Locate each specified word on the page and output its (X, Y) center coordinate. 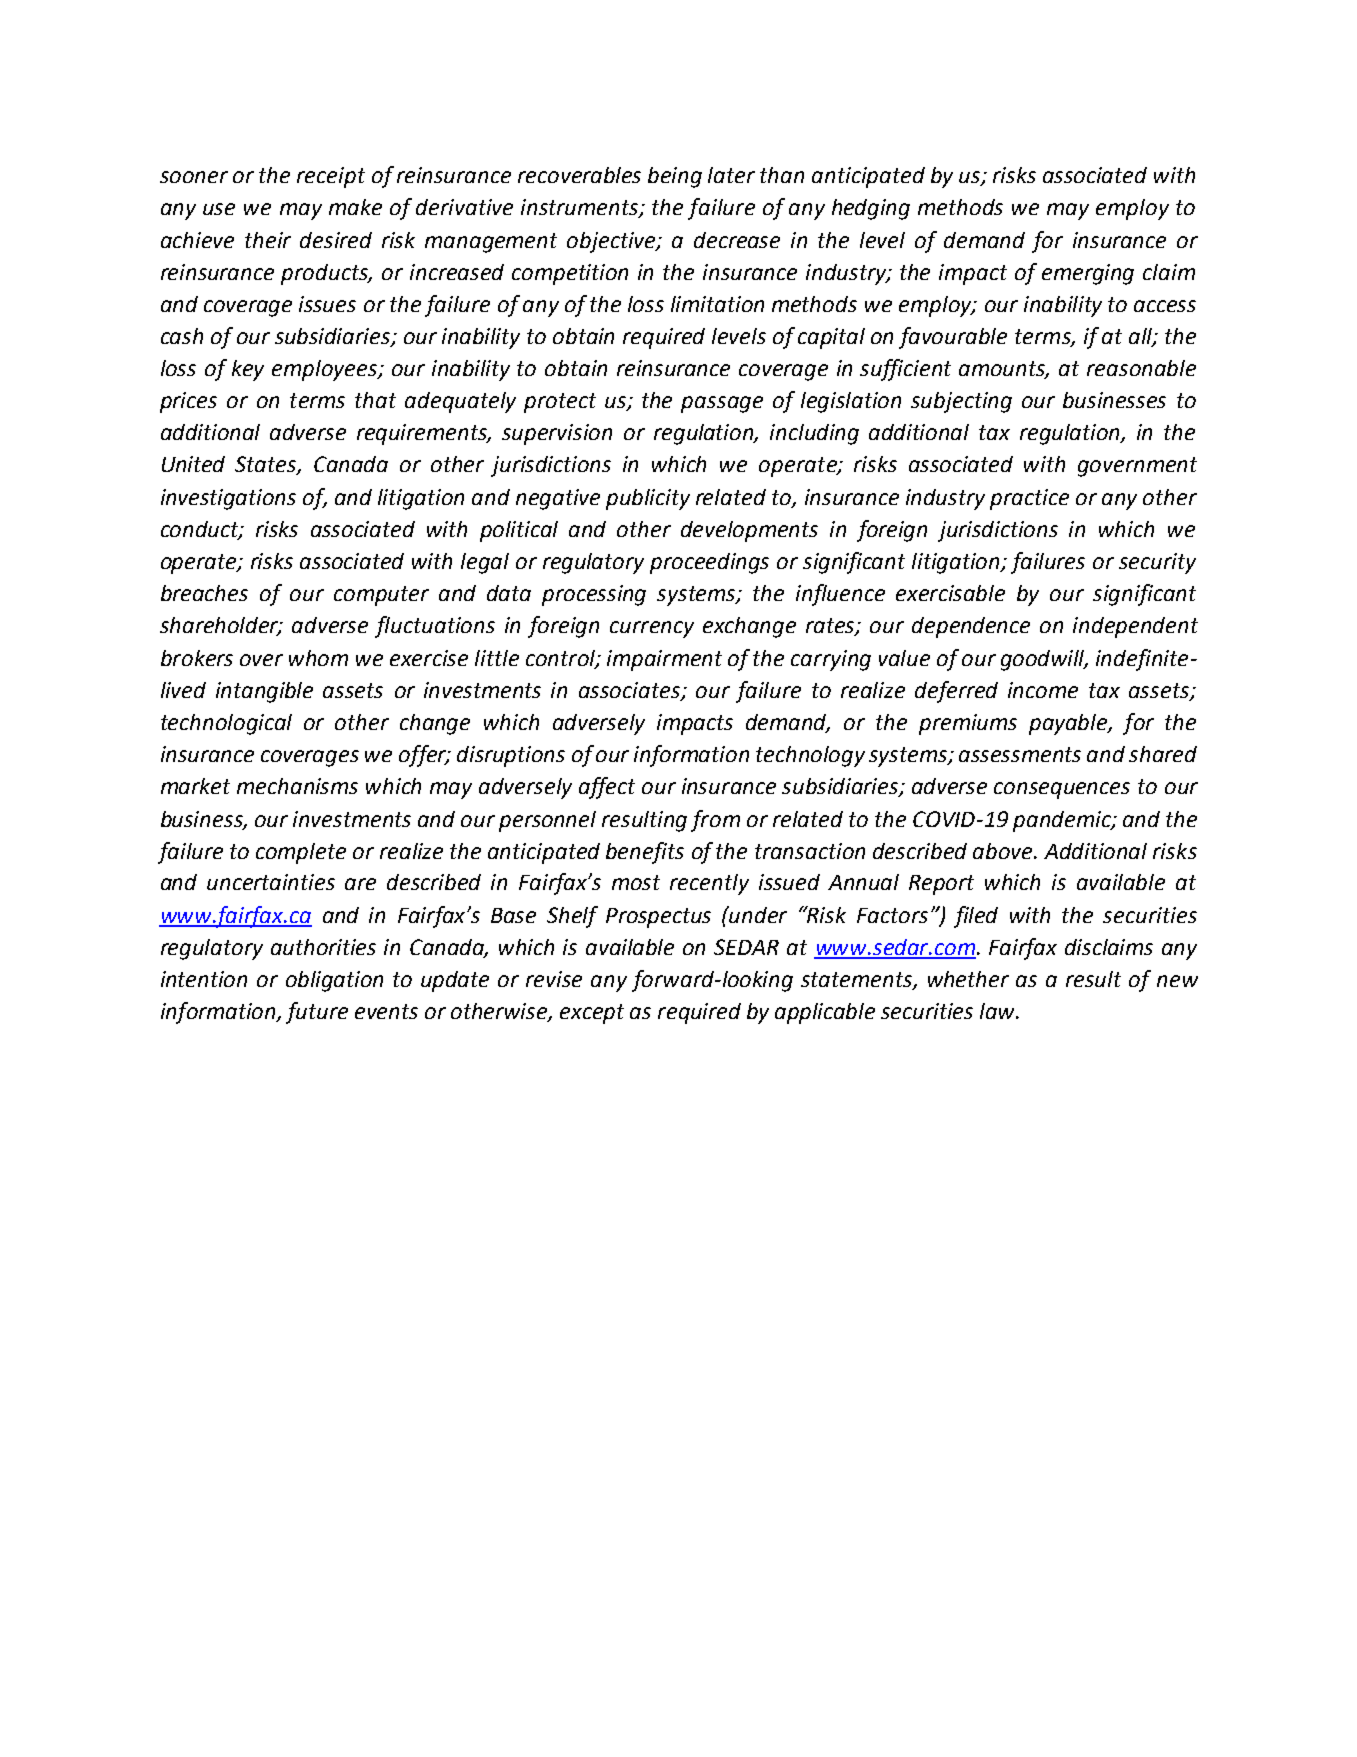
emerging (1088, 274)
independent (1135, 627)
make (355, 207)
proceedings (709, 563)
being (675, 177)
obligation (334, 981)
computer (381, 596)
